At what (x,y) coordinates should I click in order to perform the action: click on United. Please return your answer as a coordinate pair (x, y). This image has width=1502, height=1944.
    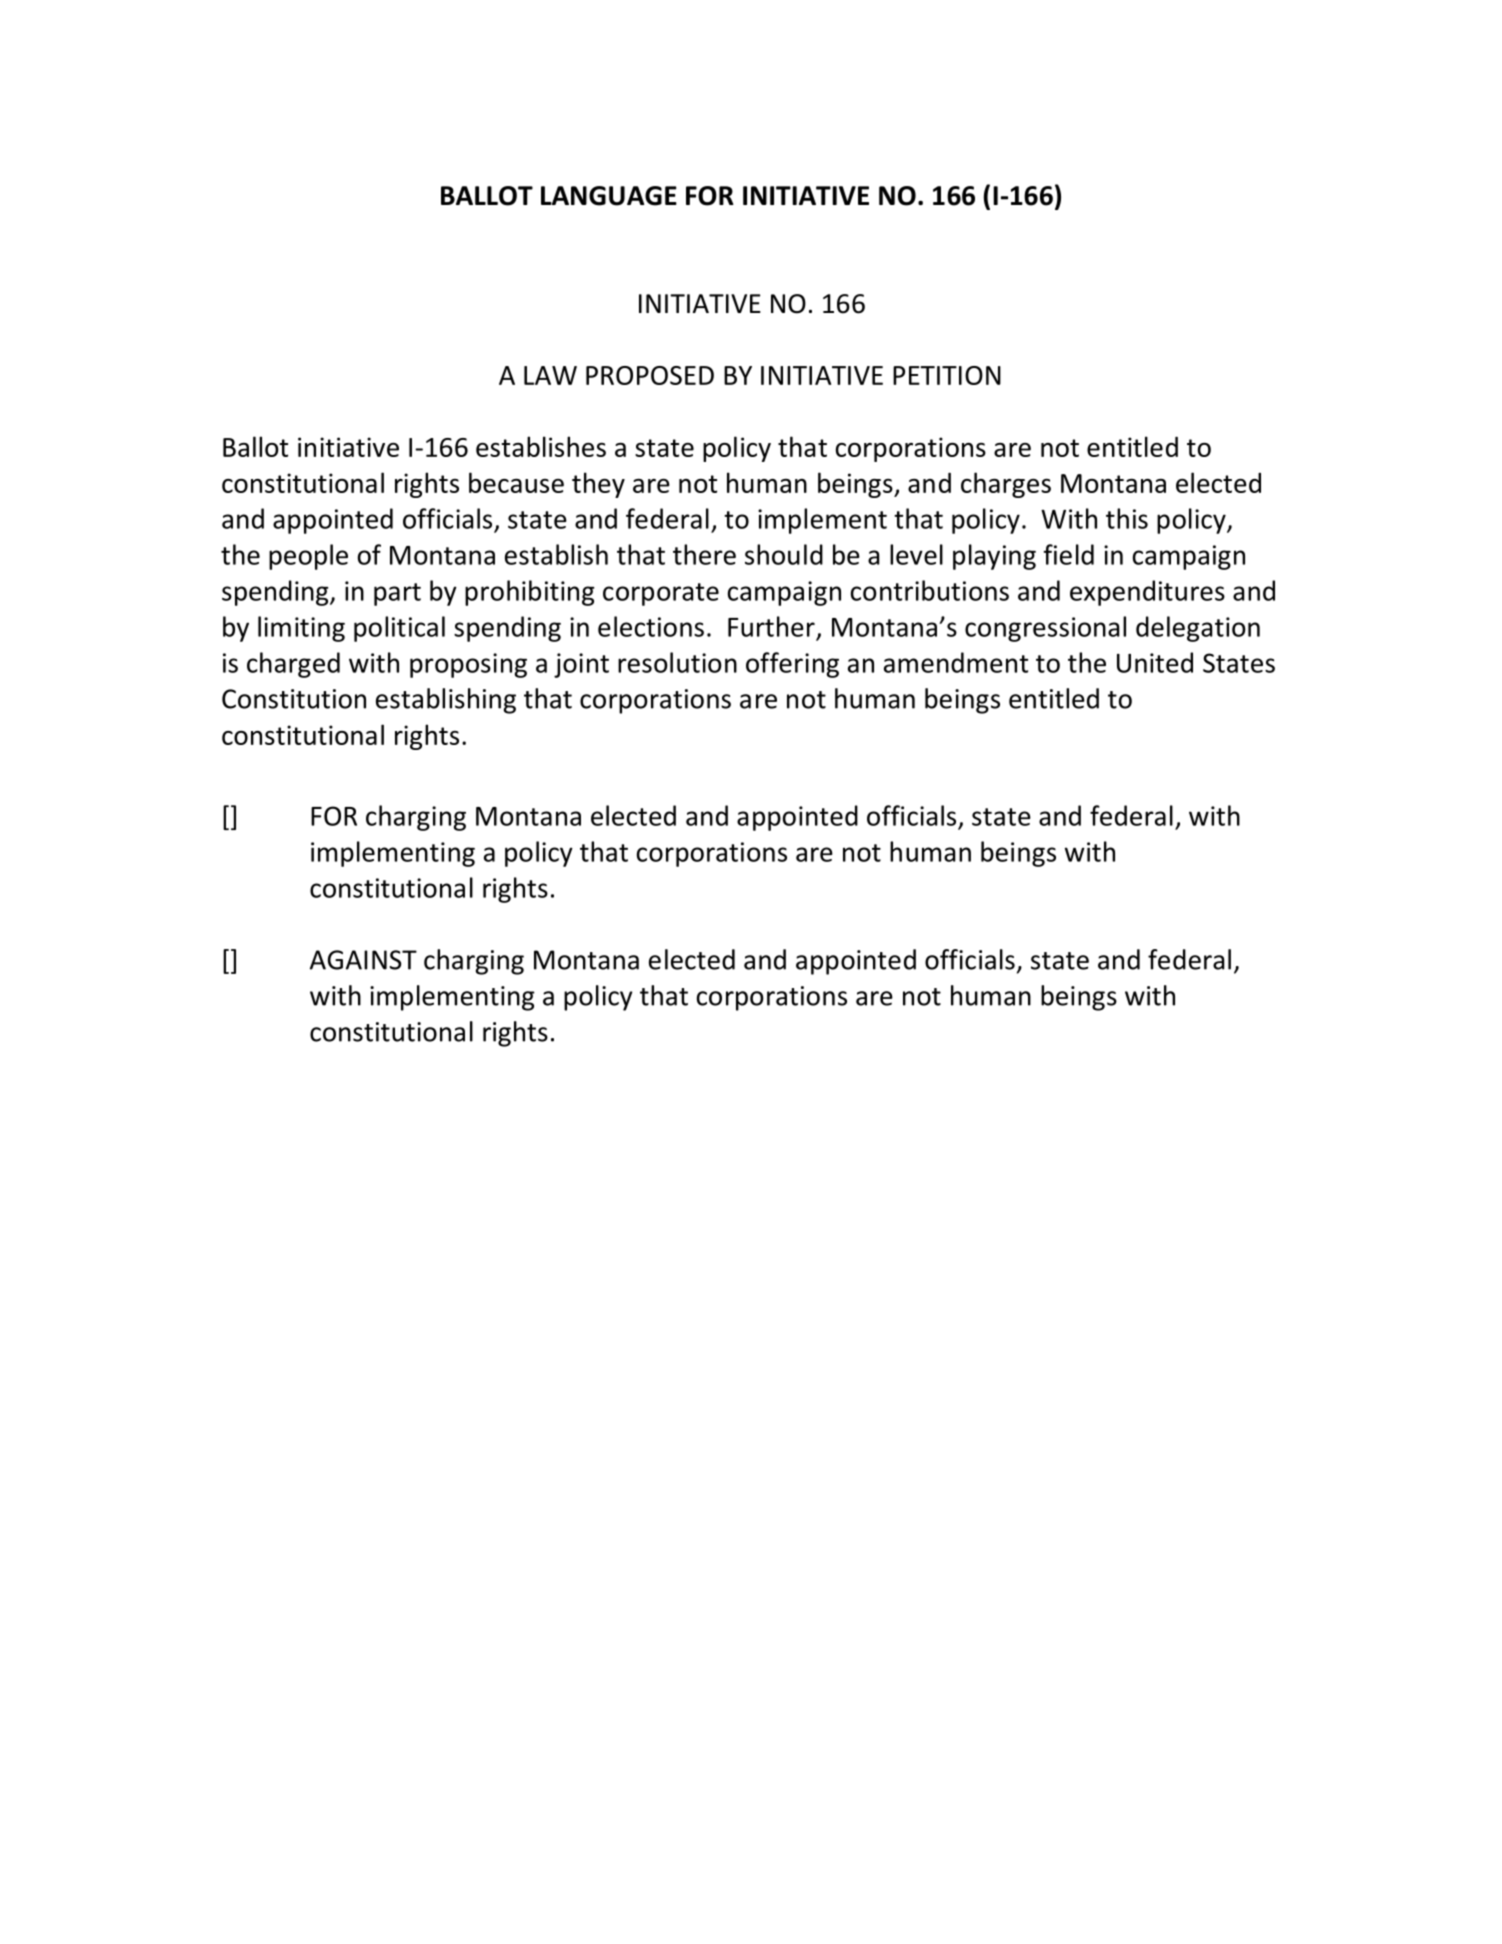
    Looking at the image, I should click on (1155, 662).
